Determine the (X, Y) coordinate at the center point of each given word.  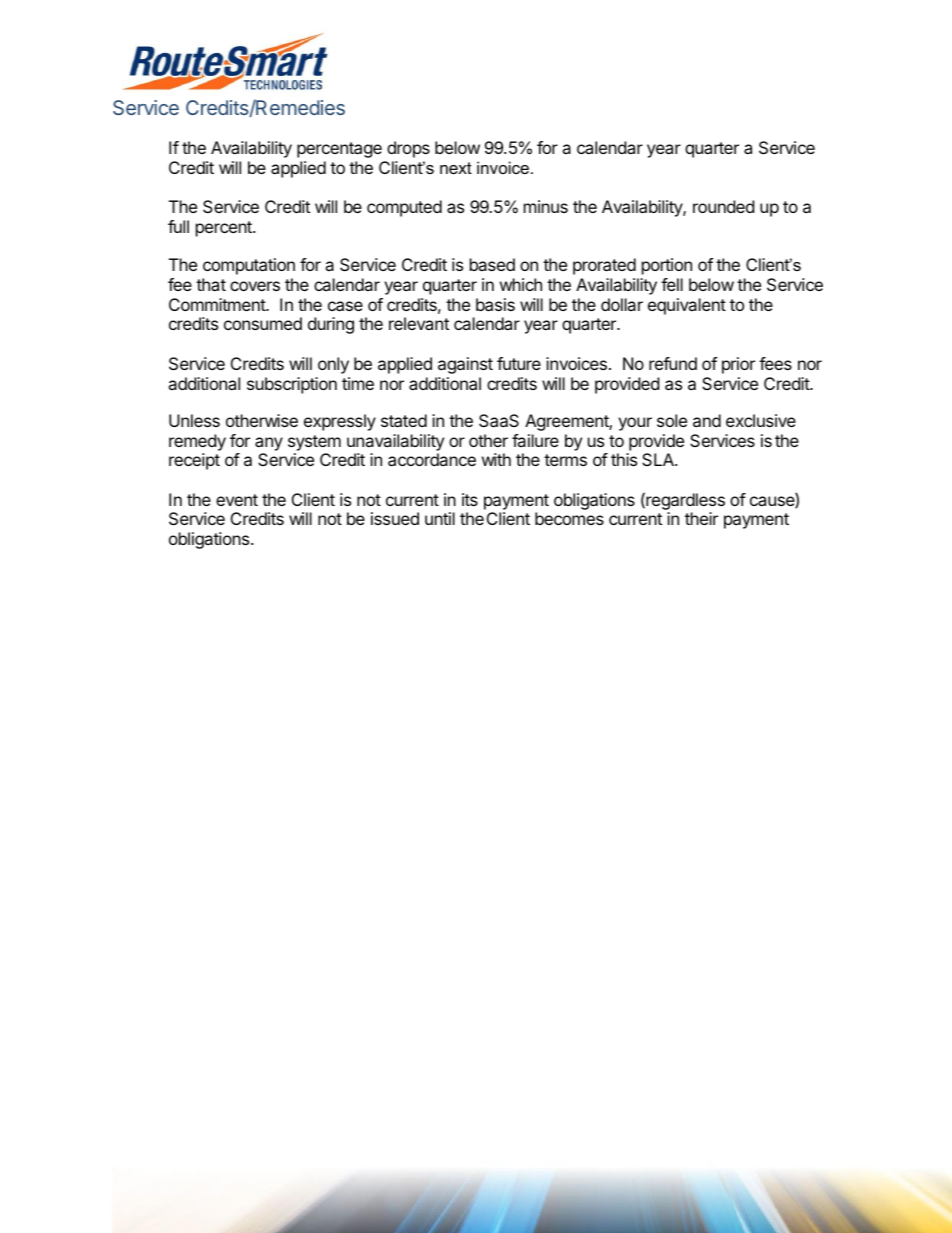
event (237, 500)
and (707, 420)
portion (667, 266)
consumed (263, 323)
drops (408, 149)
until (440, 518)
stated (404, 420)
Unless (194, 420)
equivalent (687, 306)
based (492, 264)
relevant (419, 323)
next (456, 168)
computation (249, 266)
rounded (723, 206)
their (701, 518)
